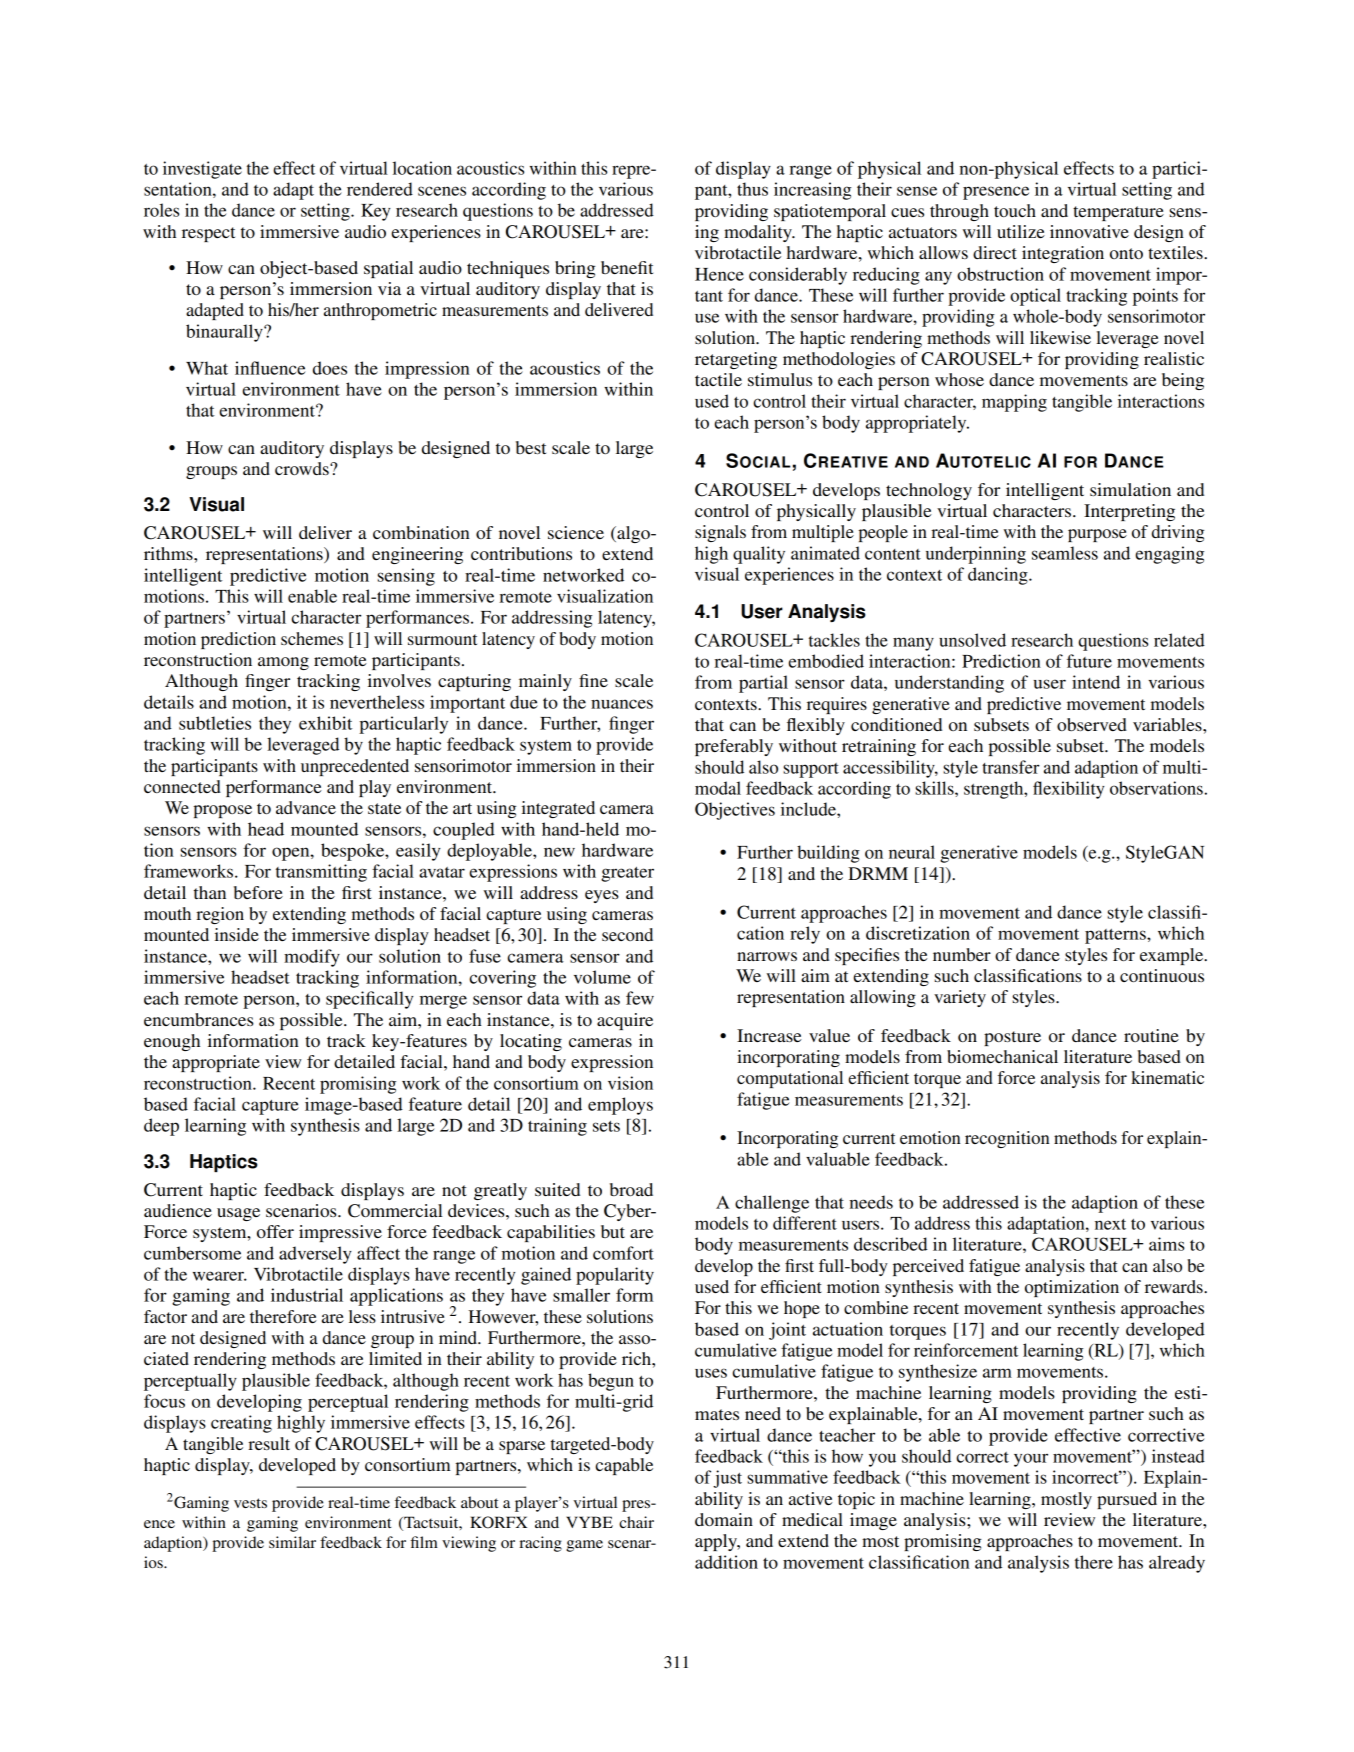  I want to click on bring, so click(575, 269).
